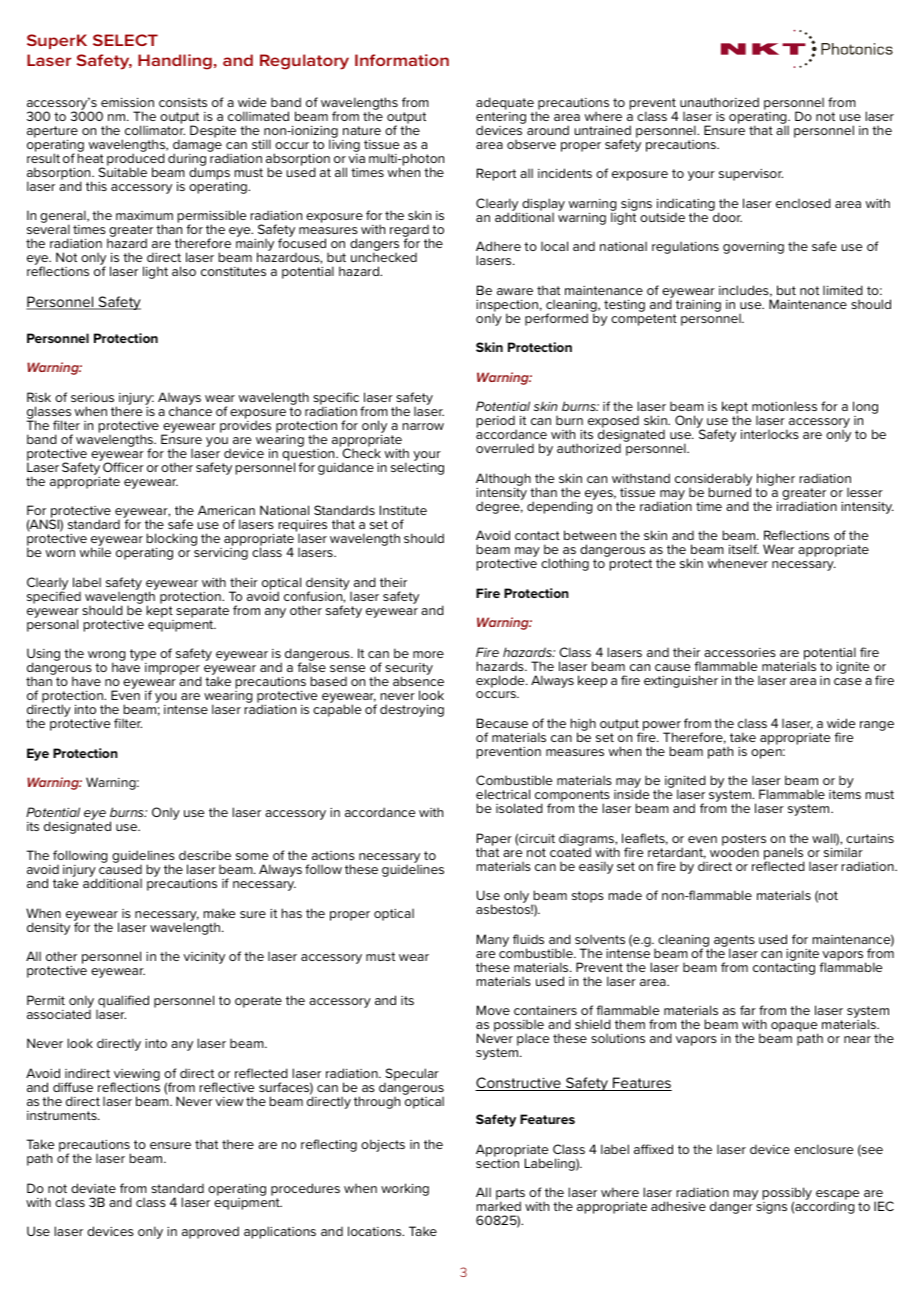  Describe the element at coordinates (505, 103) in the screenshot. I see `adequate` at that location.
